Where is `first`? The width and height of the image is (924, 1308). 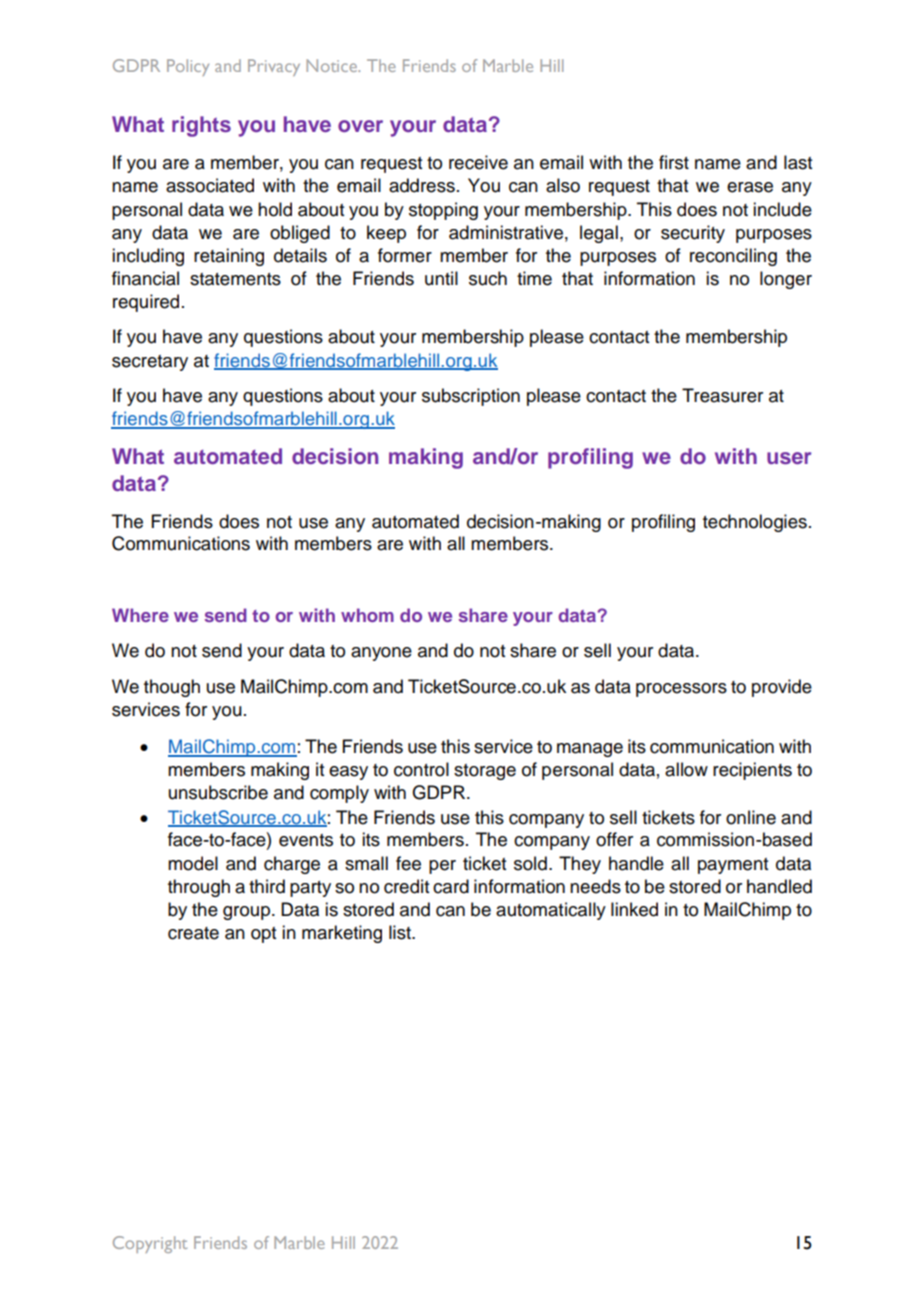 first is located at coordinates (674, 162).
